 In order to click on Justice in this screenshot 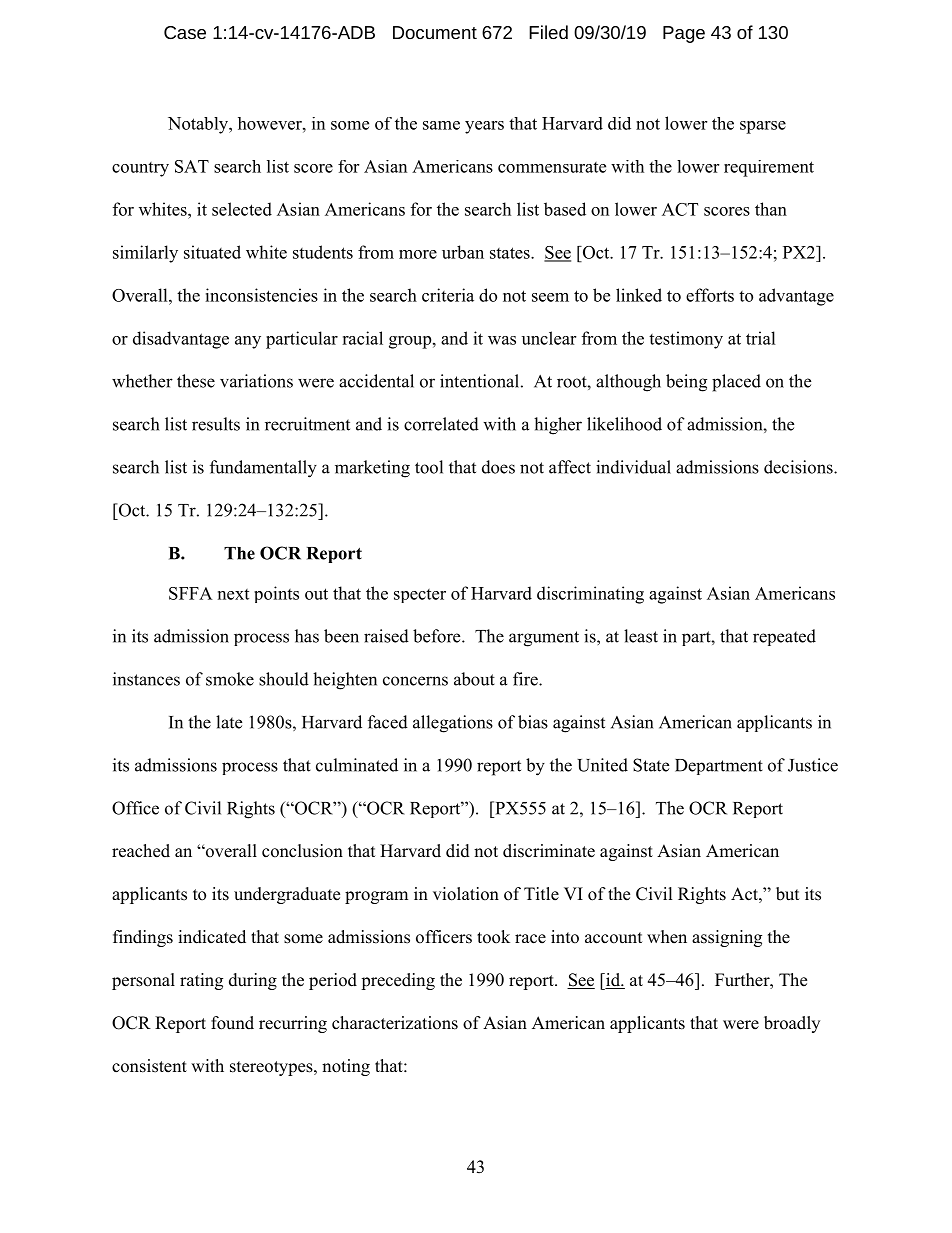, I will do `click(813, 765)`.
